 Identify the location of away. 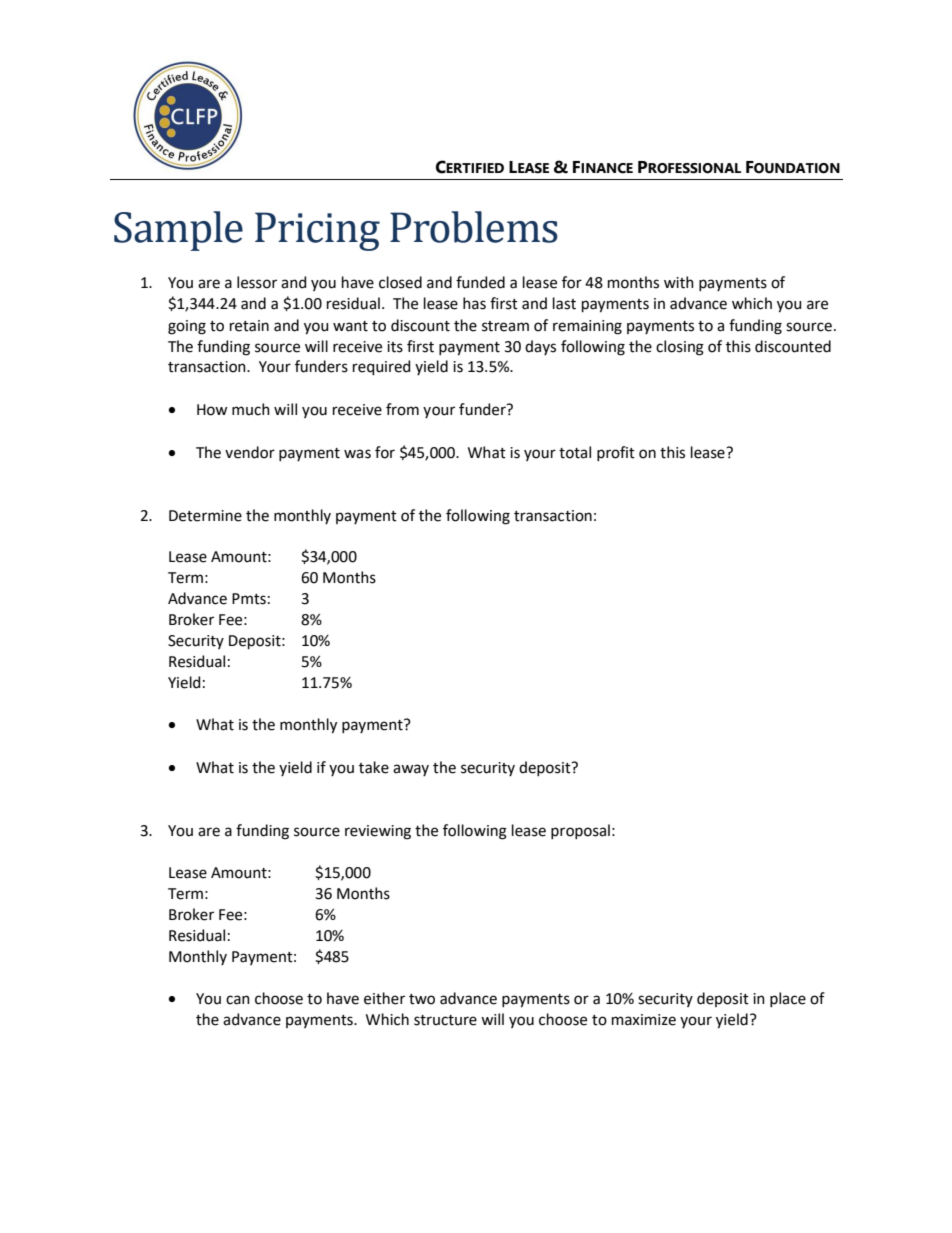
(411, 770).
